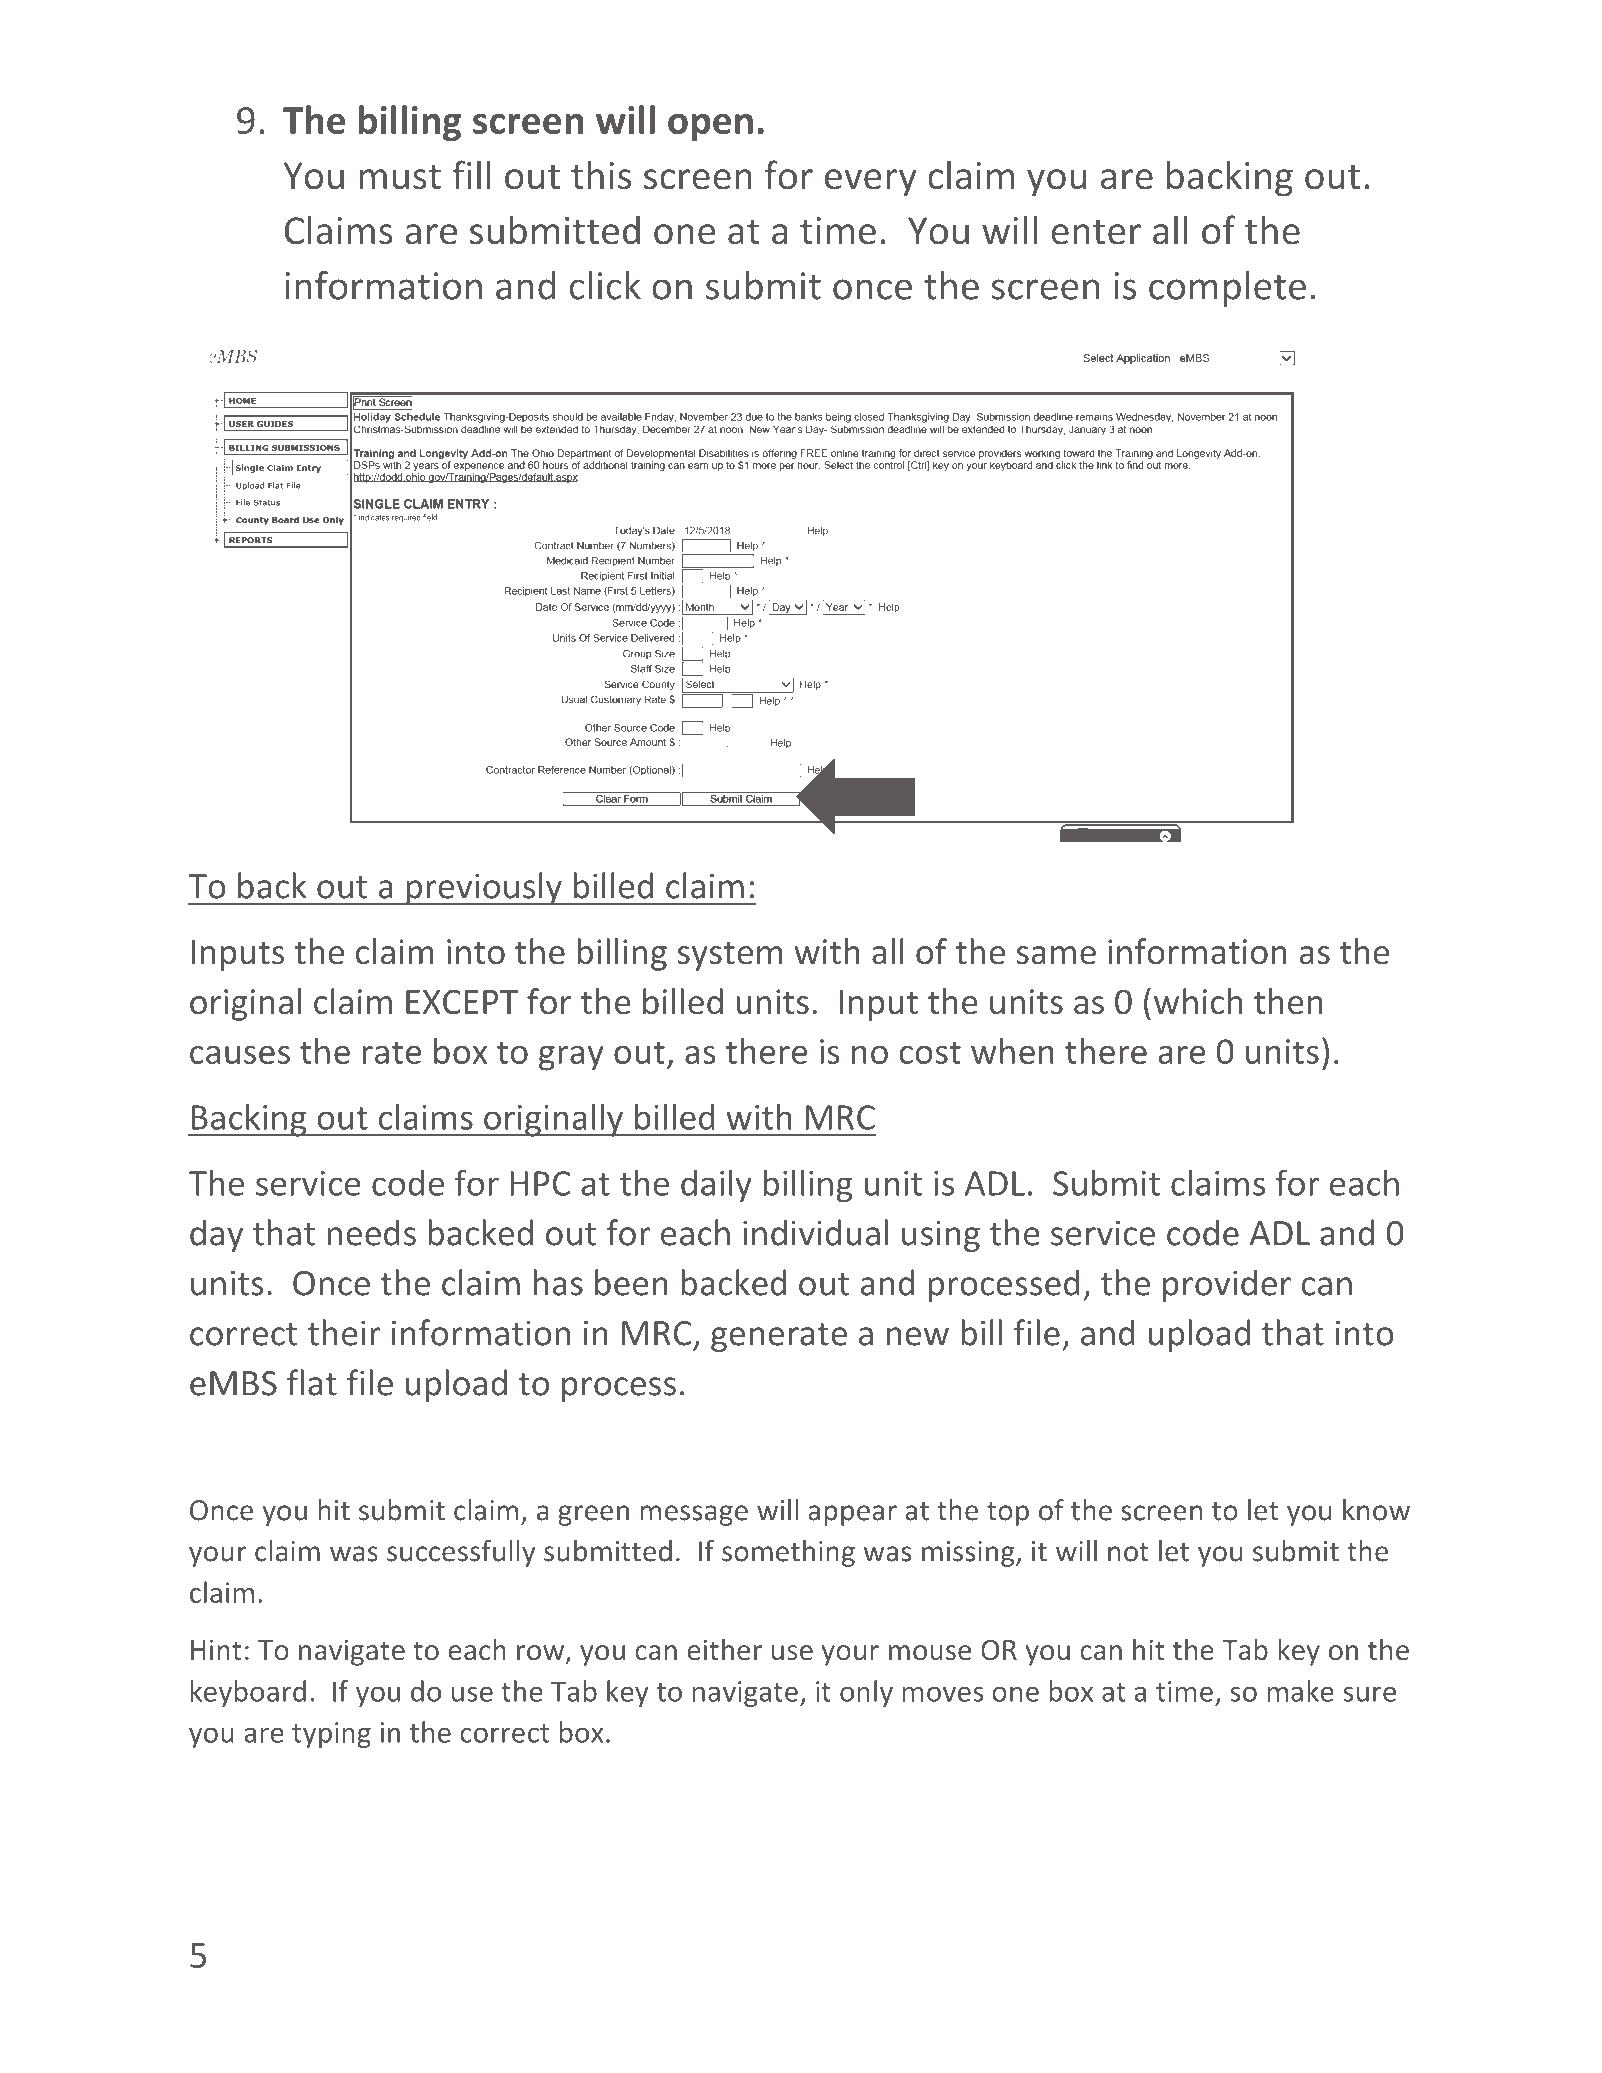  I want to click on complete, so click(1227, 289).
